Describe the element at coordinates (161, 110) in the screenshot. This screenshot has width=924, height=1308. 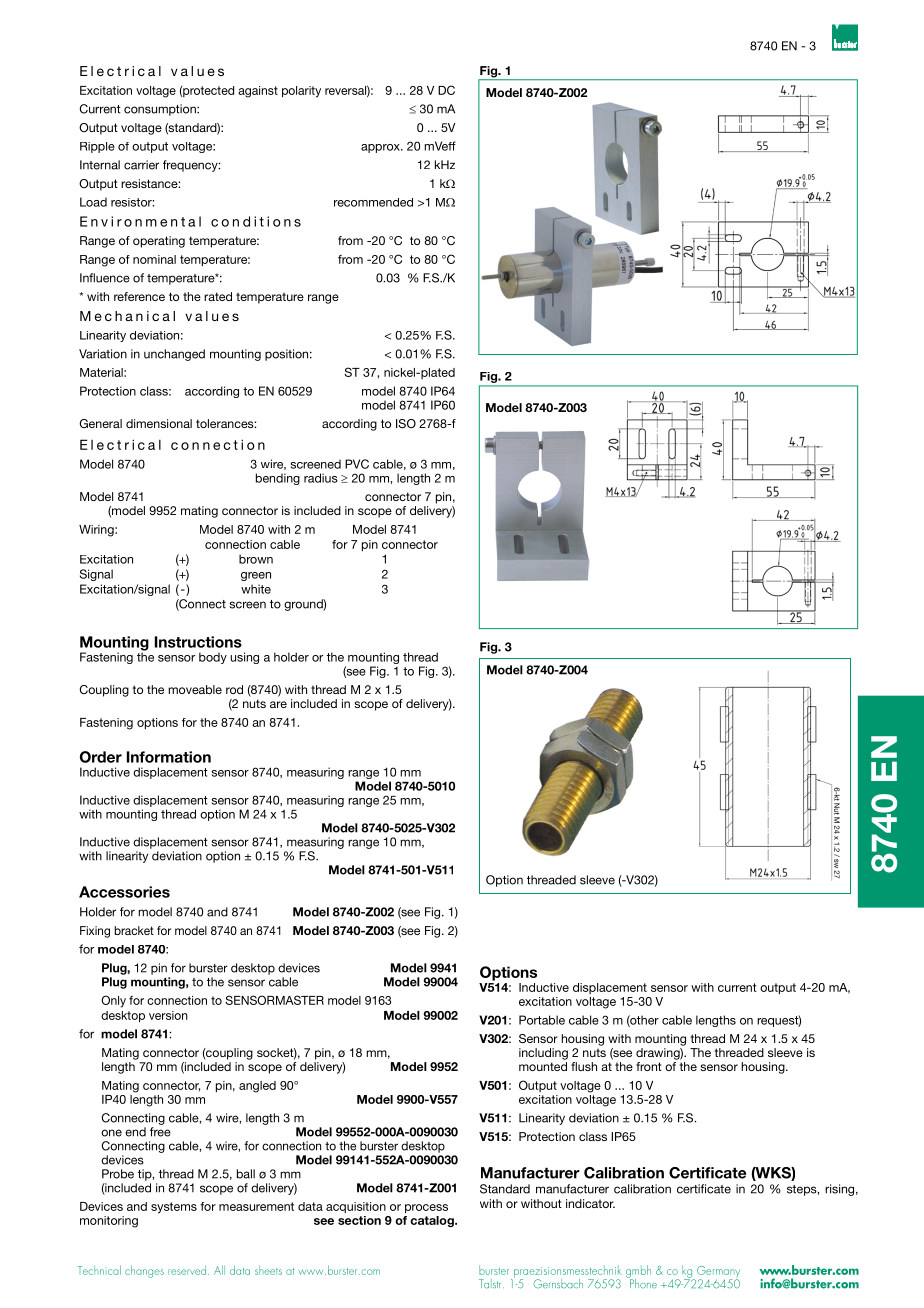
I see `consumption` at that location.
